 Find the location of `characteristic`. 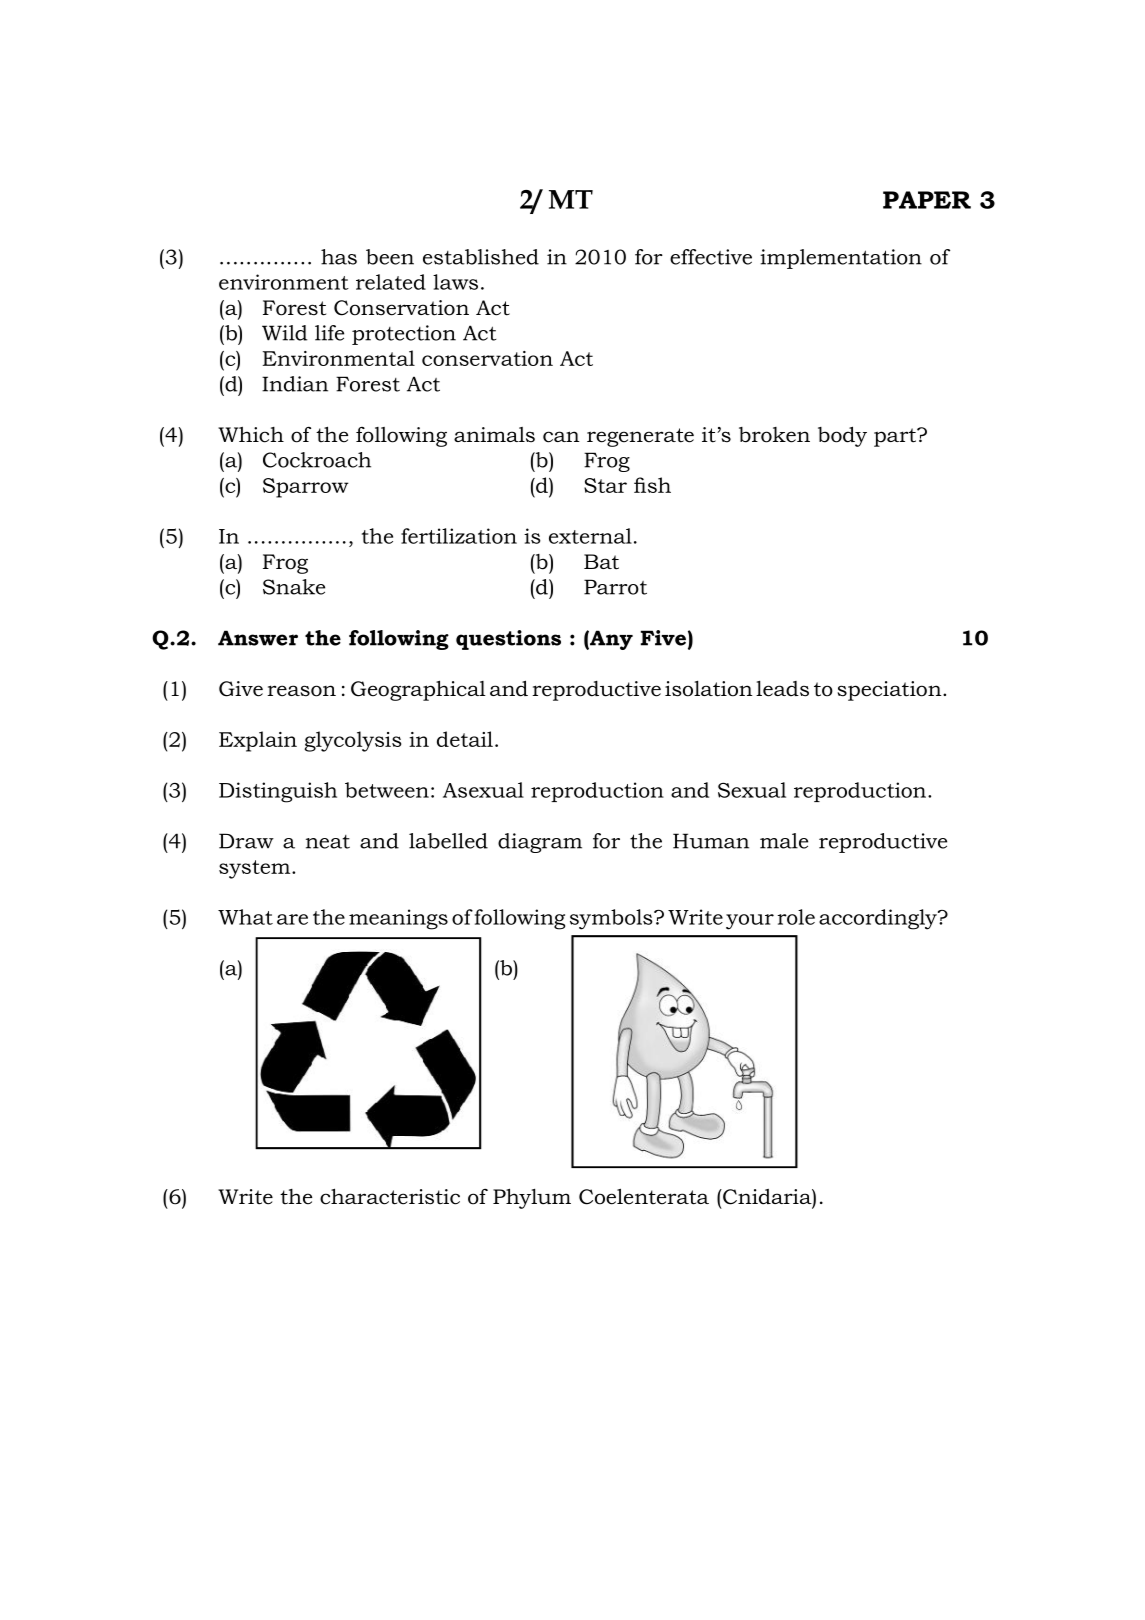

characteristic is located at coordinates (390, 1196).
